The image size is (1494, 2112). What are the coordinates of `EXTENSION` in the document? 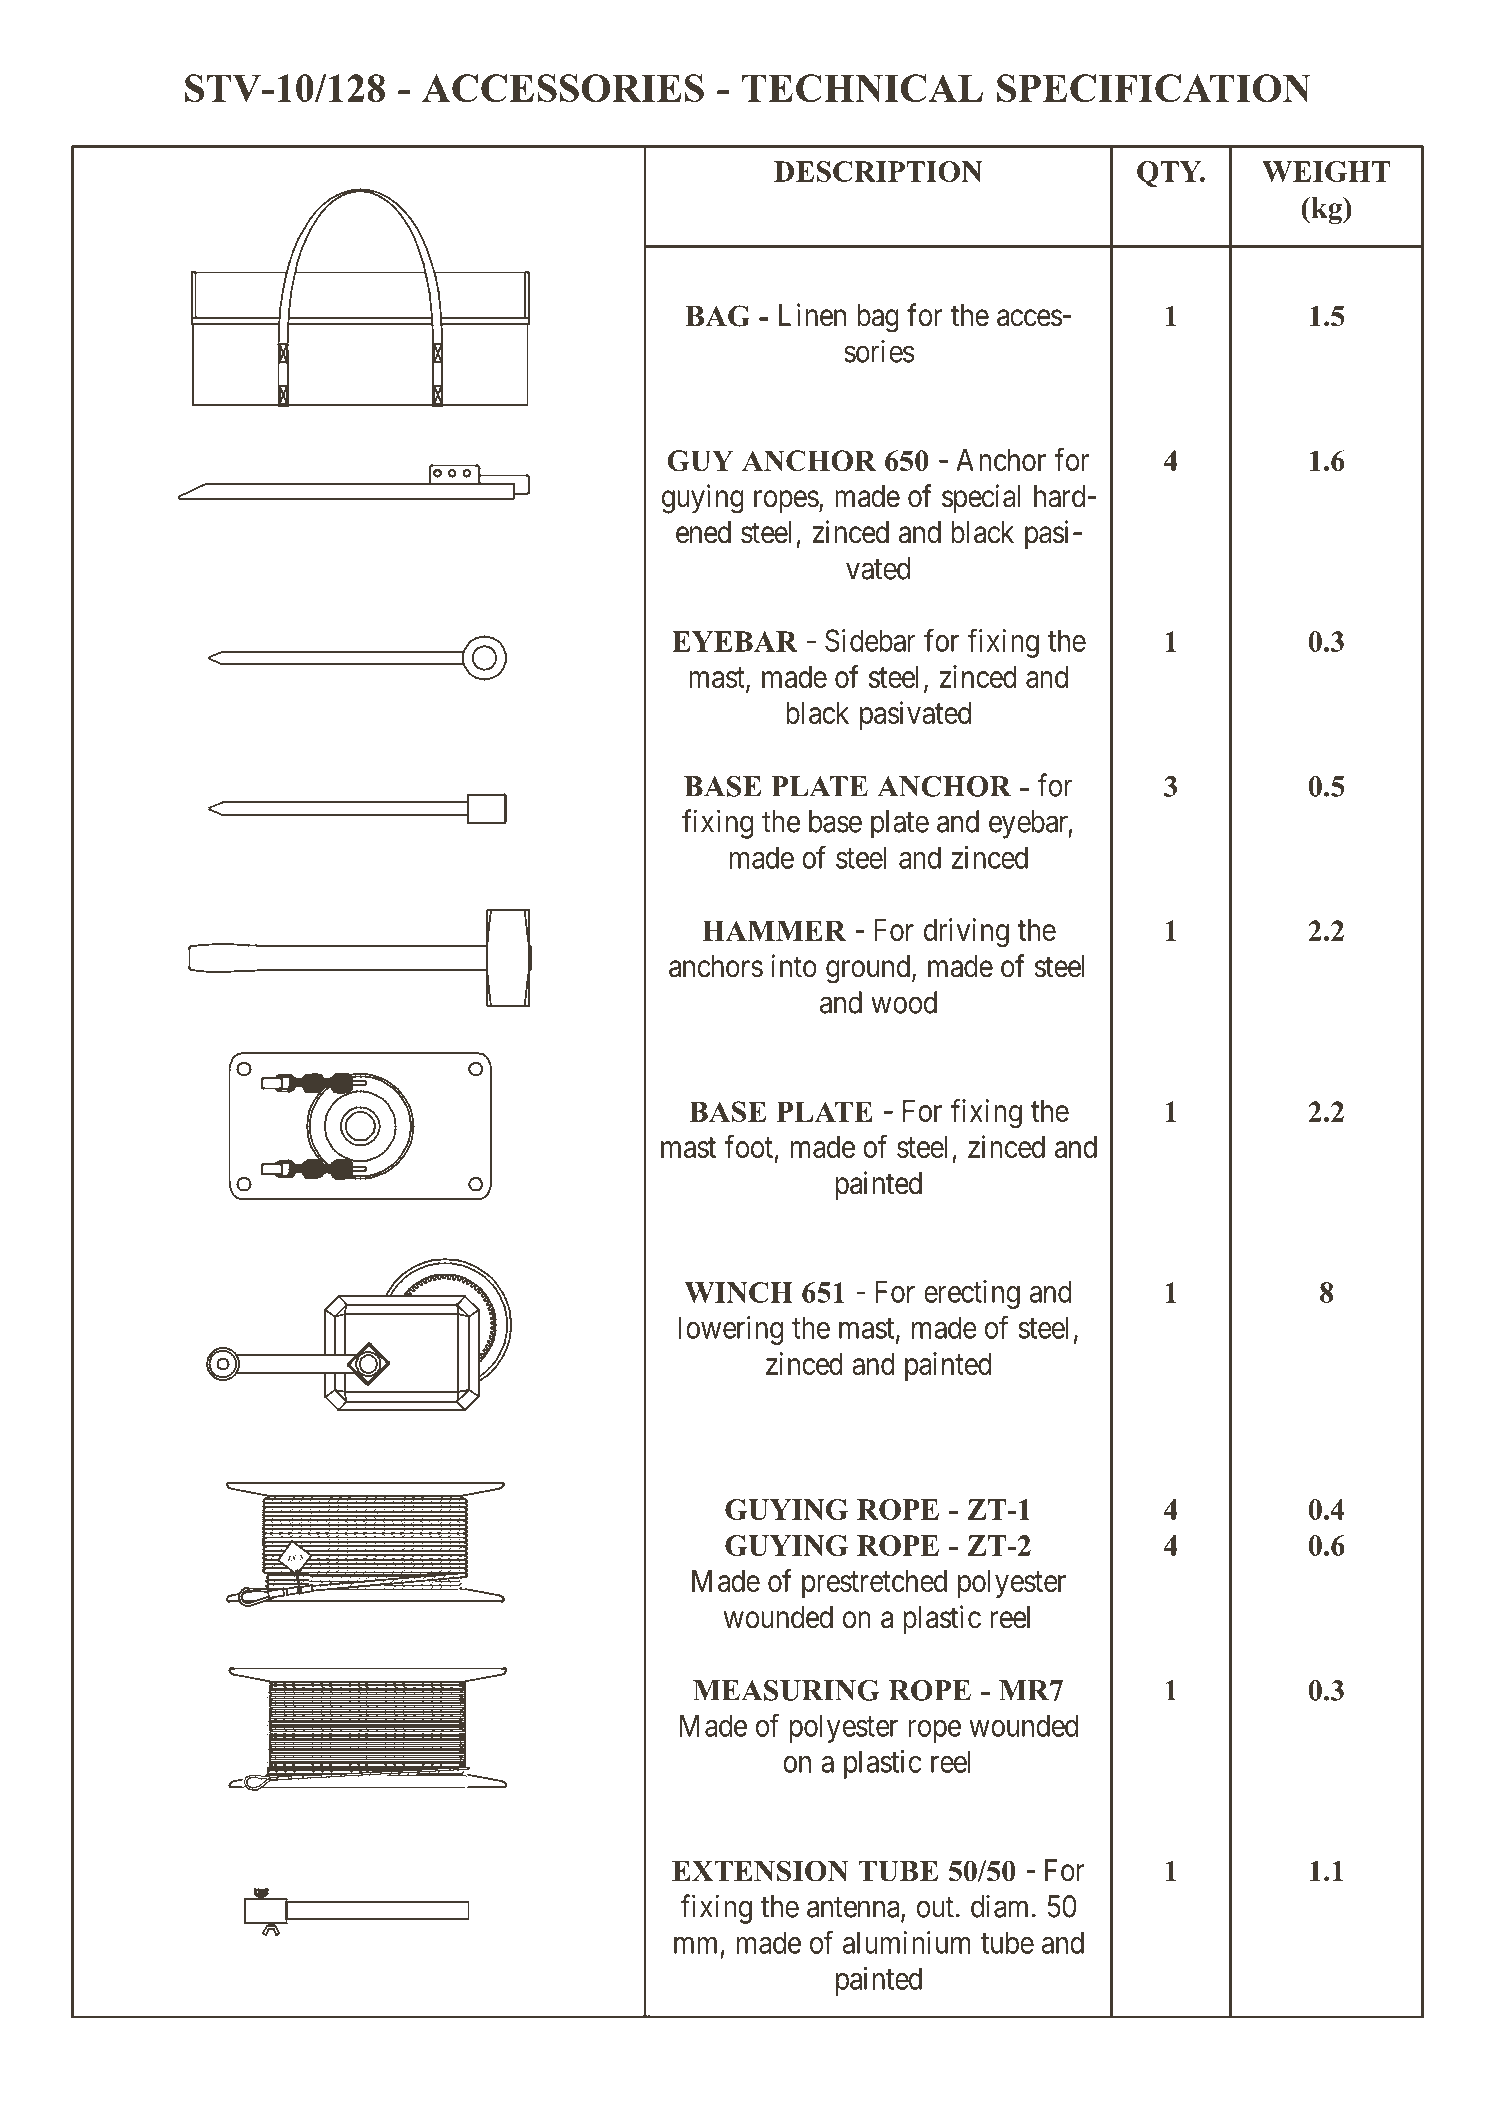 It's located at (760, 1871).
